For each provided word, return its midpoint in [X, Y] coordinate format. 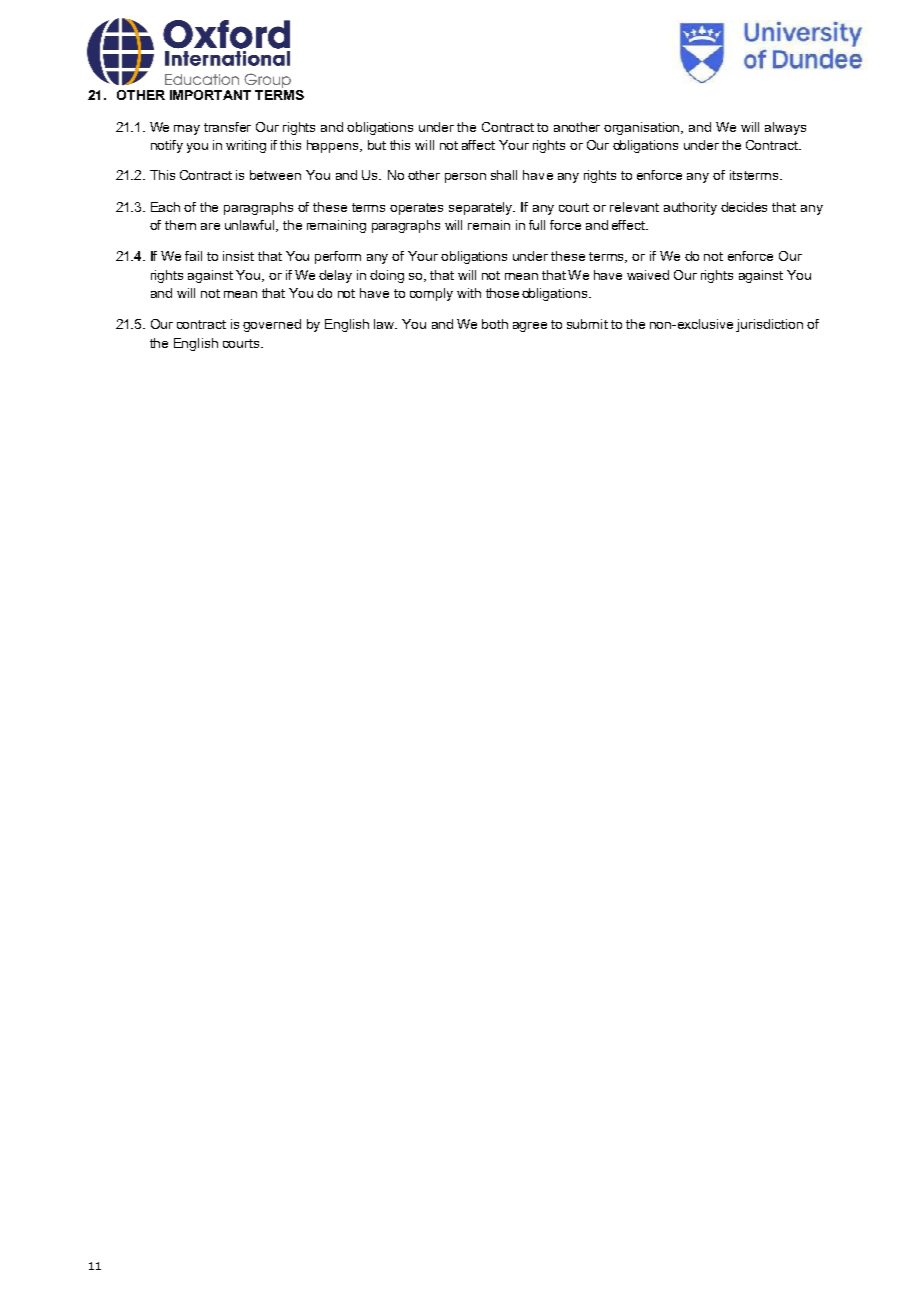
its [736, 175]
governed [272, 325]
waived [648, 275]
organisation [643, 128]
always [785, 128]
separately [482, 208]
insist [238, 256]
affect [478, 145]
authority [690, 208]
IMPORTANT [210, 95]
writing [246, 146]
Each [165, 207]
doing [387, 276]
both [495, 324]
